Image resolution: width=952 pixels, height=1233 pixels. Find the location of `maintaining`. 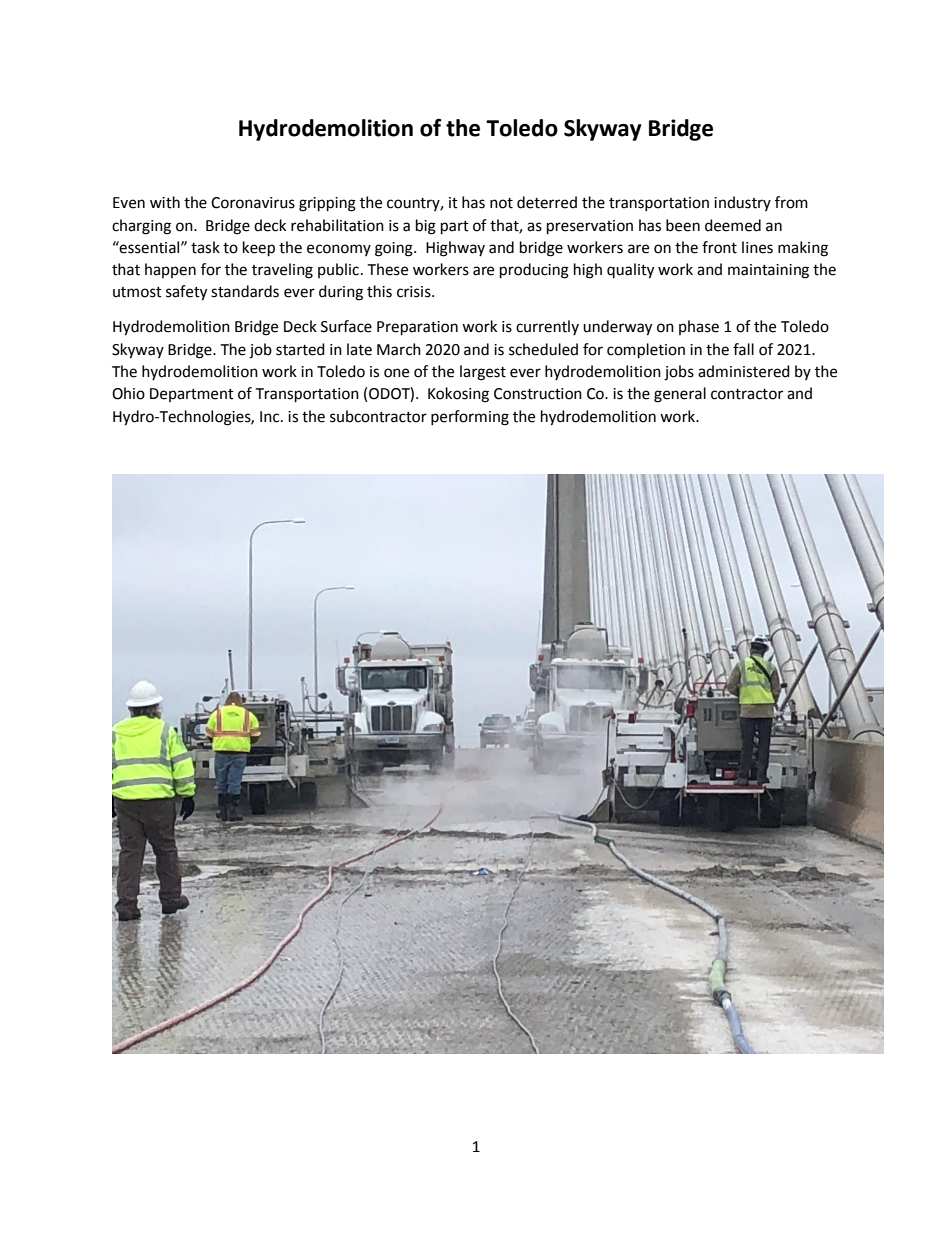

maintaining is located at coordinates (768, 271).
